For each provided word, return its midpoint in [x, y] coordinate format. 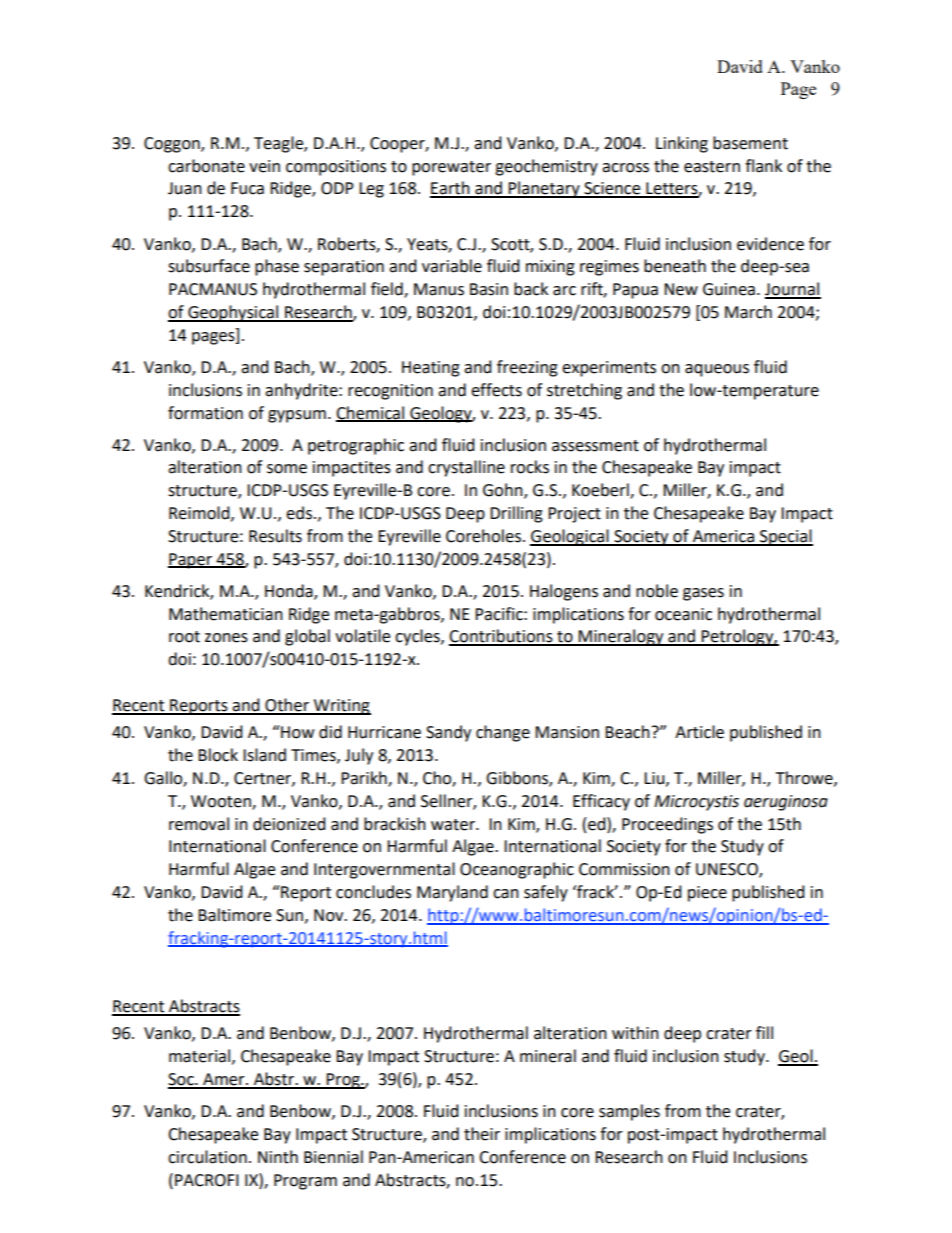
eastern [712, 167]
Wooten [222, 802]
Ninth [278, 1157]
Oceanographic [517, 870]
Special [785, 537]
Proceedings [667, 825]
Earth [451, 189]
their [482, 1134]
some [287, 469]
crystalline [466, 468]
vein [264, 166]
